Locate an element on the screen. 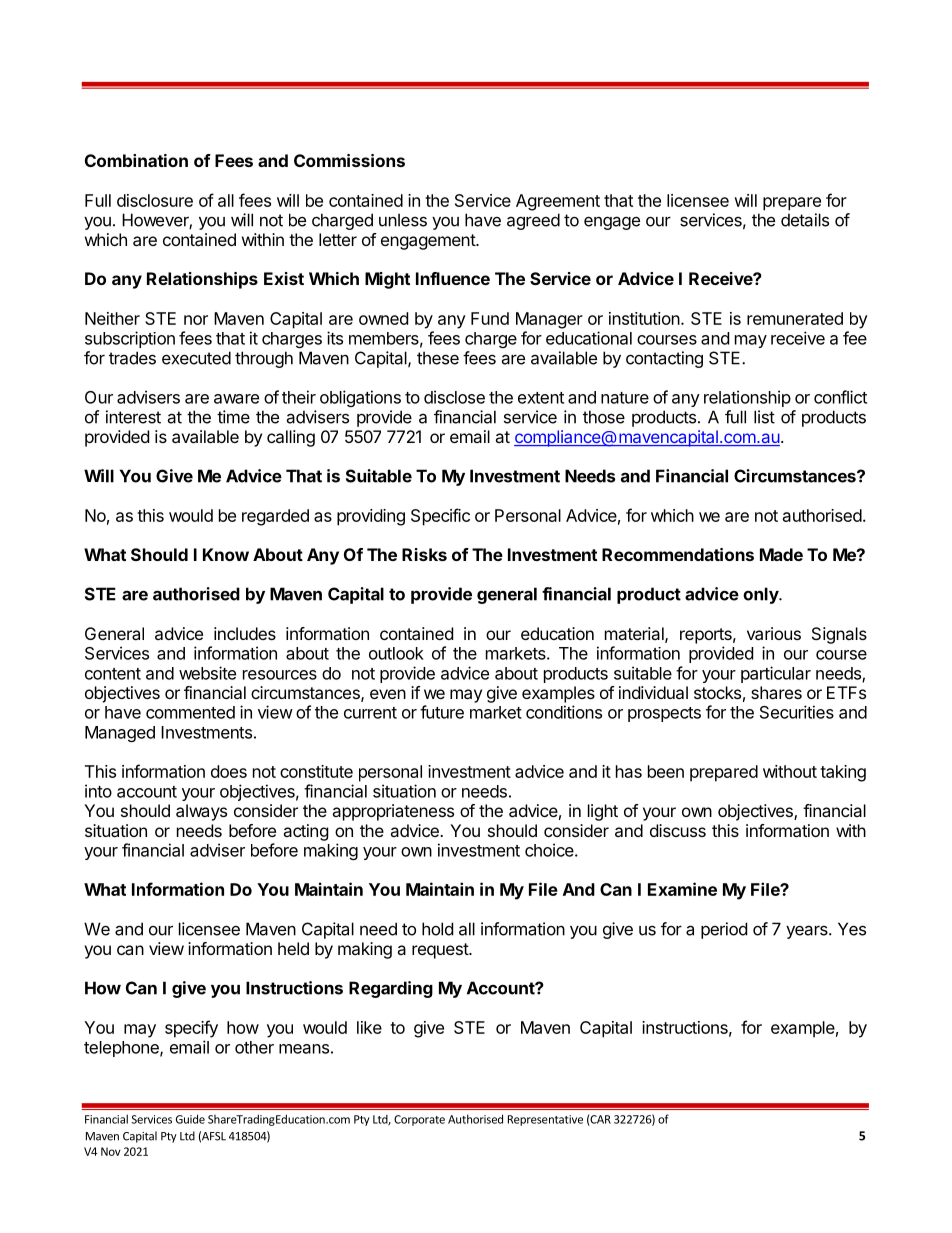 The image size is (952, 1233). disclosure is located at coordinates (155, 200).
